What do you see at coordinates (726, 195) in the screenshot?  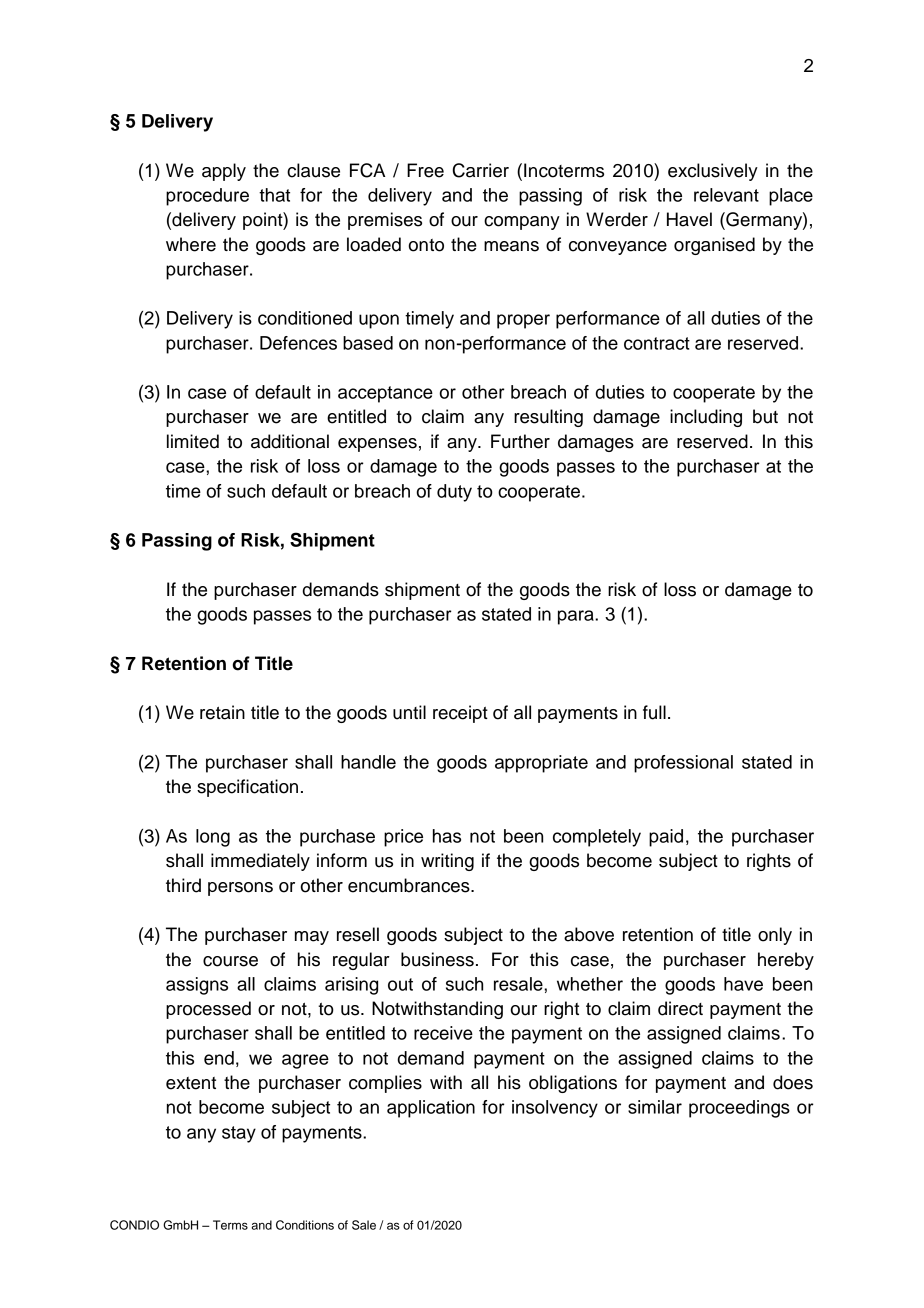 I see `relevant` at bounding box center [726, 195].
